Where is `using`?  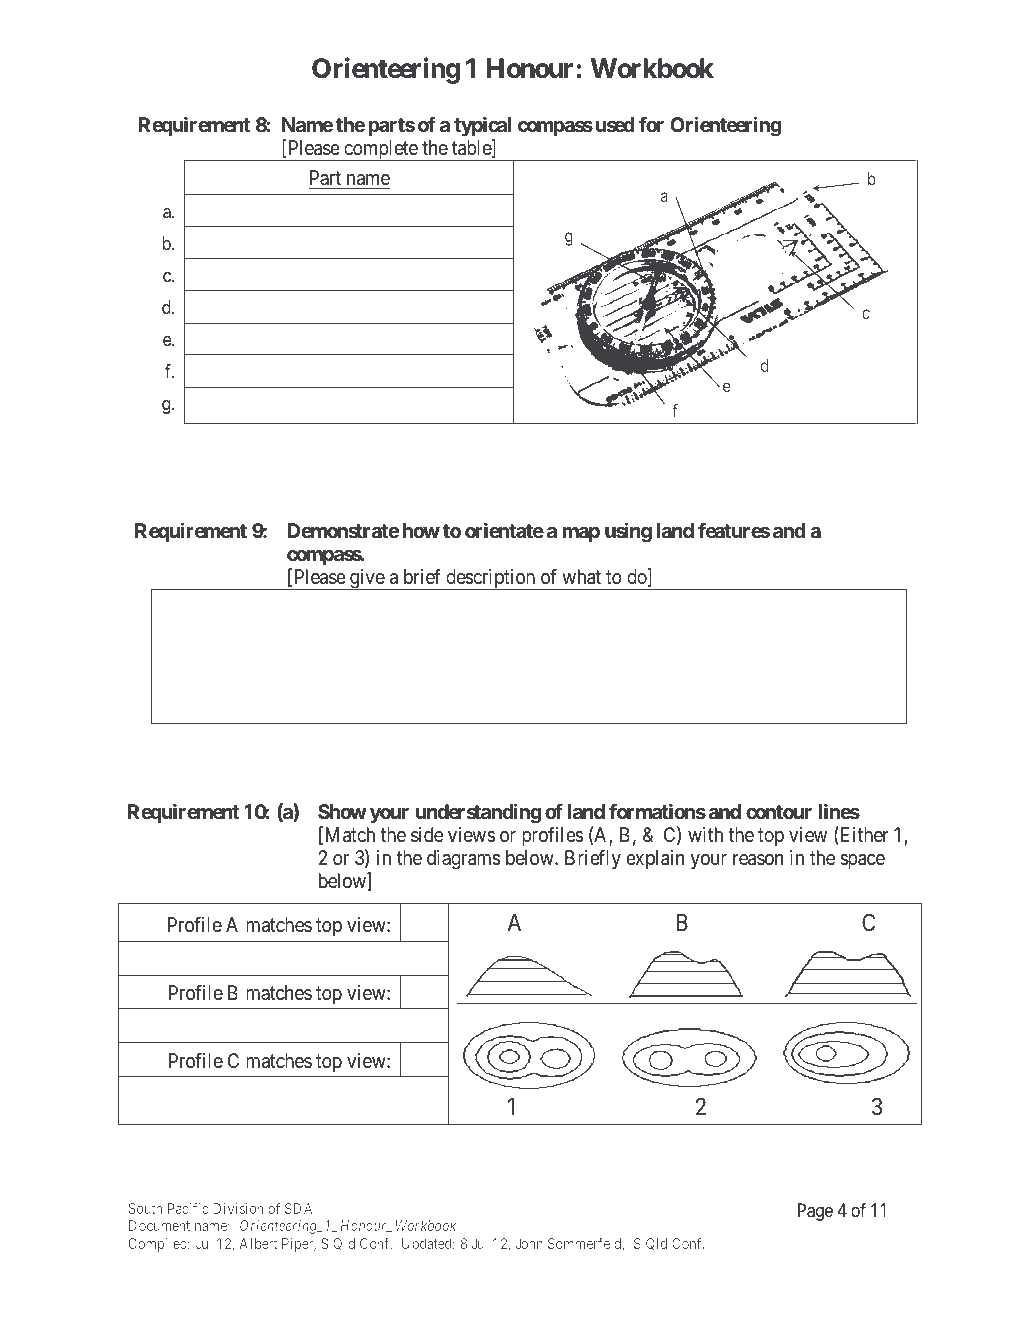
using is located at coordinates (628, 533).
